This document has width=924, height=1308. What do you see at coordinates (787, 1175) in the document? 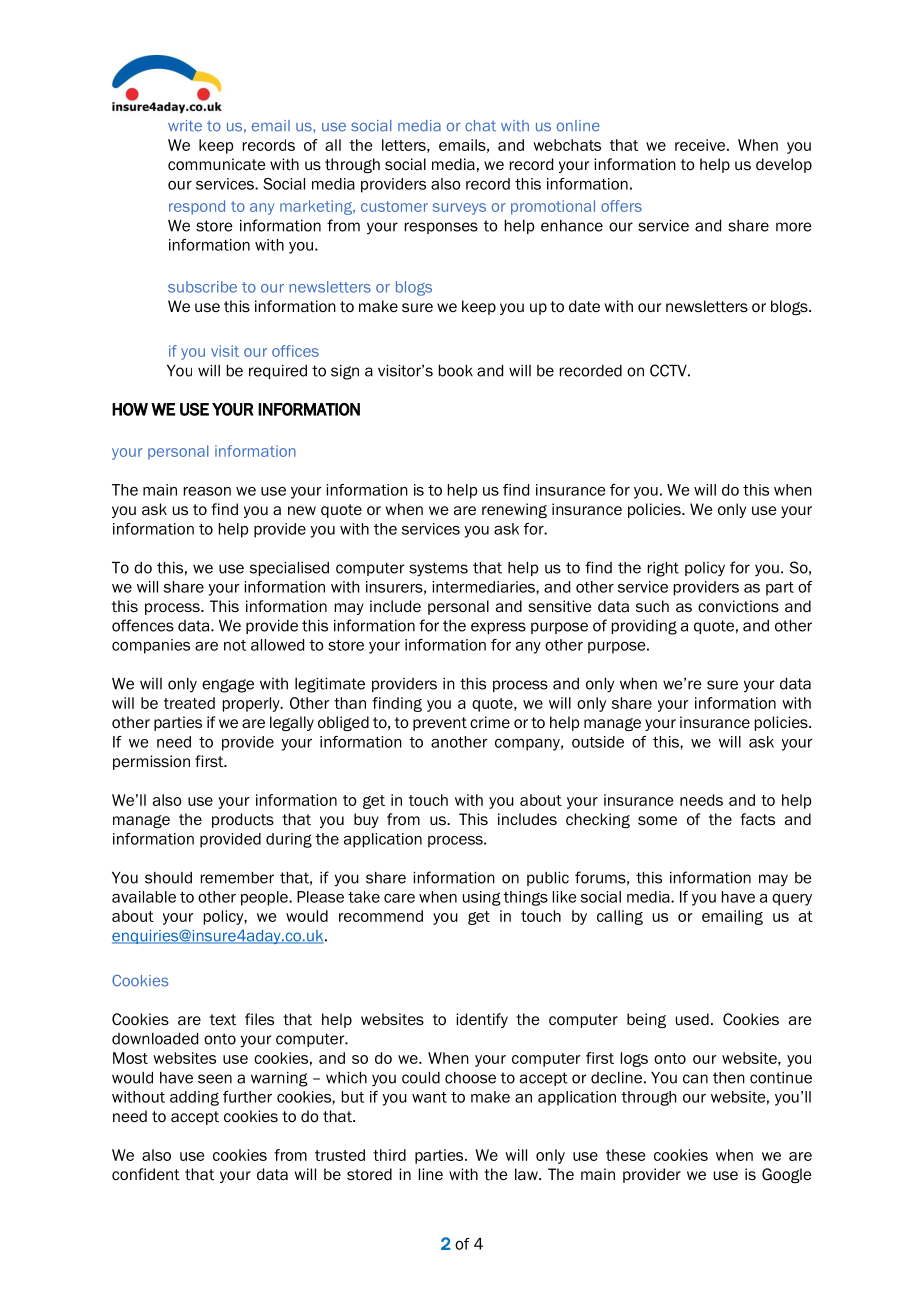
I see `Google` at bounding box center [787, 1175].
